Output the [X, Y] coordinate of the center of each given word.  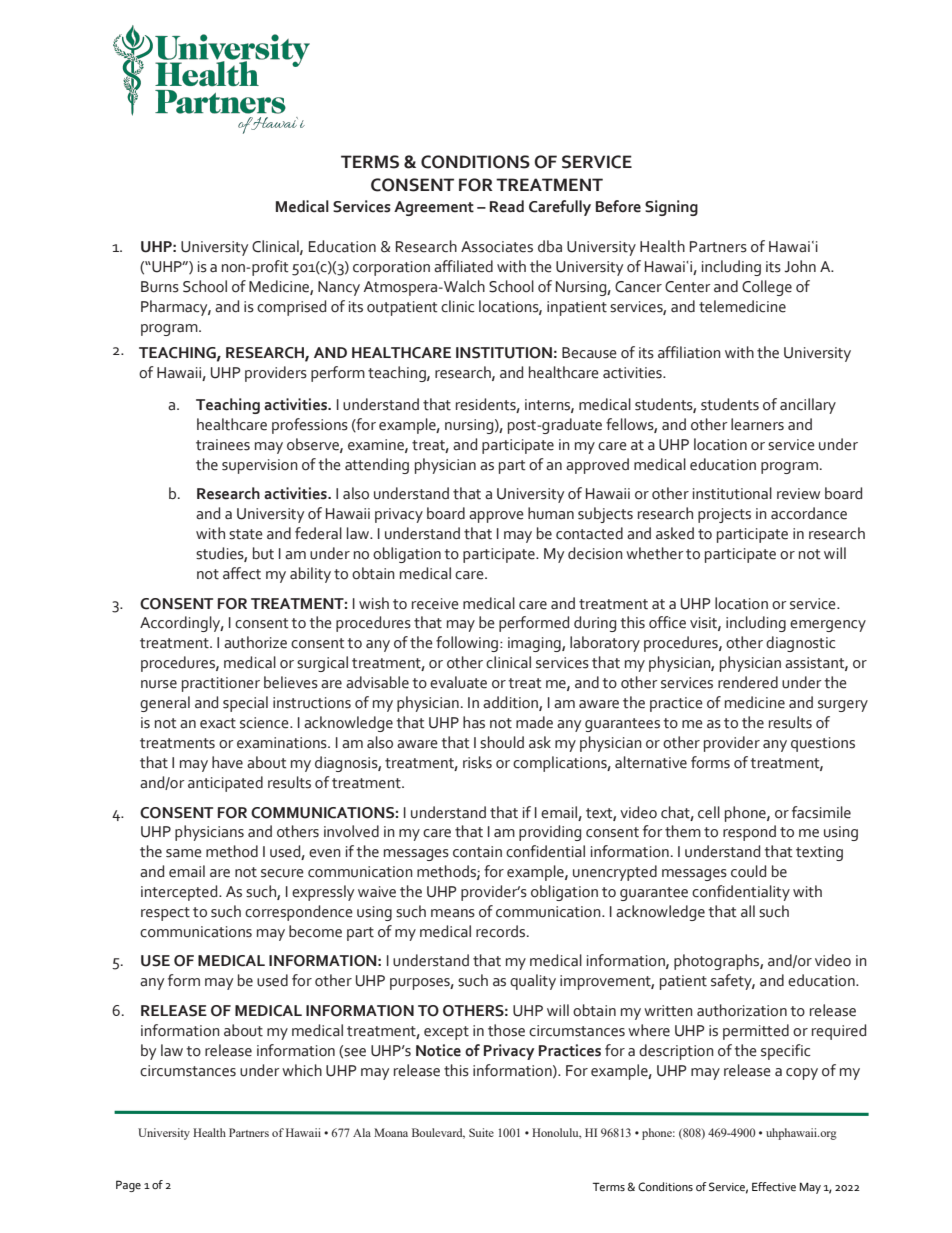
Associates [497, 247]
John [800, 266]
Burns [160, 287]
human [551, 513]
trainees [223, 445]
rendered [748, 682]
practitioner [221, 684]
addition [511, 703]
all [748, 911]
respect [165, 914]
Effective [774, 1186]
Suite [481, 1132]
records [502, 931]
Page [128, 1186]
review [798, 494]
